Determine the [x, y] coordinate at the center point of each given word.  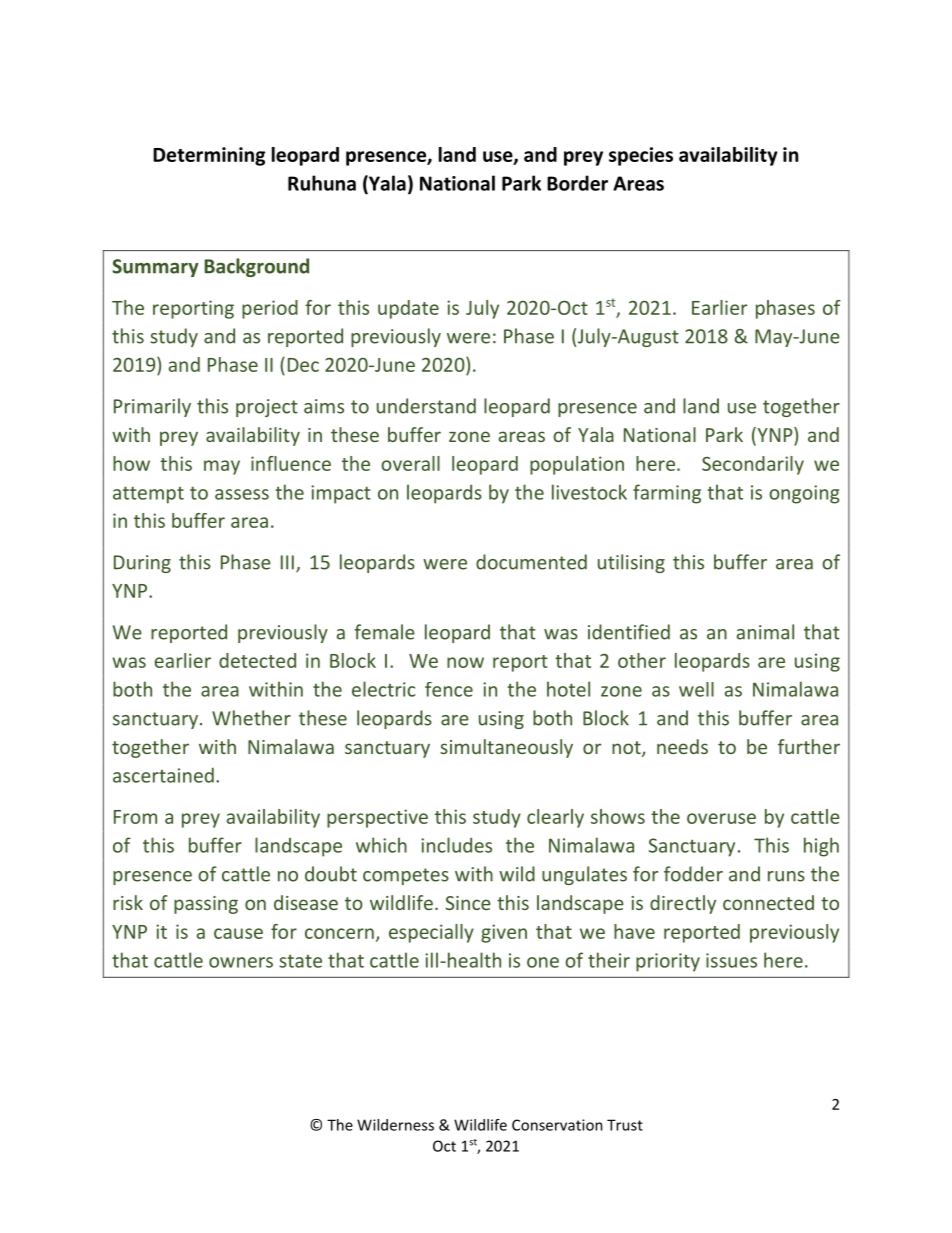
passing [206, 905]
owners [241, 962]
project [267, 408]
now [465, 662]
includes [456, 845]
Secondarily [753, 465]
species [641, 156]
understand [426, 406]
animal [765, 632]
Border [577, 183]
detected [257, 660]
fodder [693, 874]
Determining [209, 156]
